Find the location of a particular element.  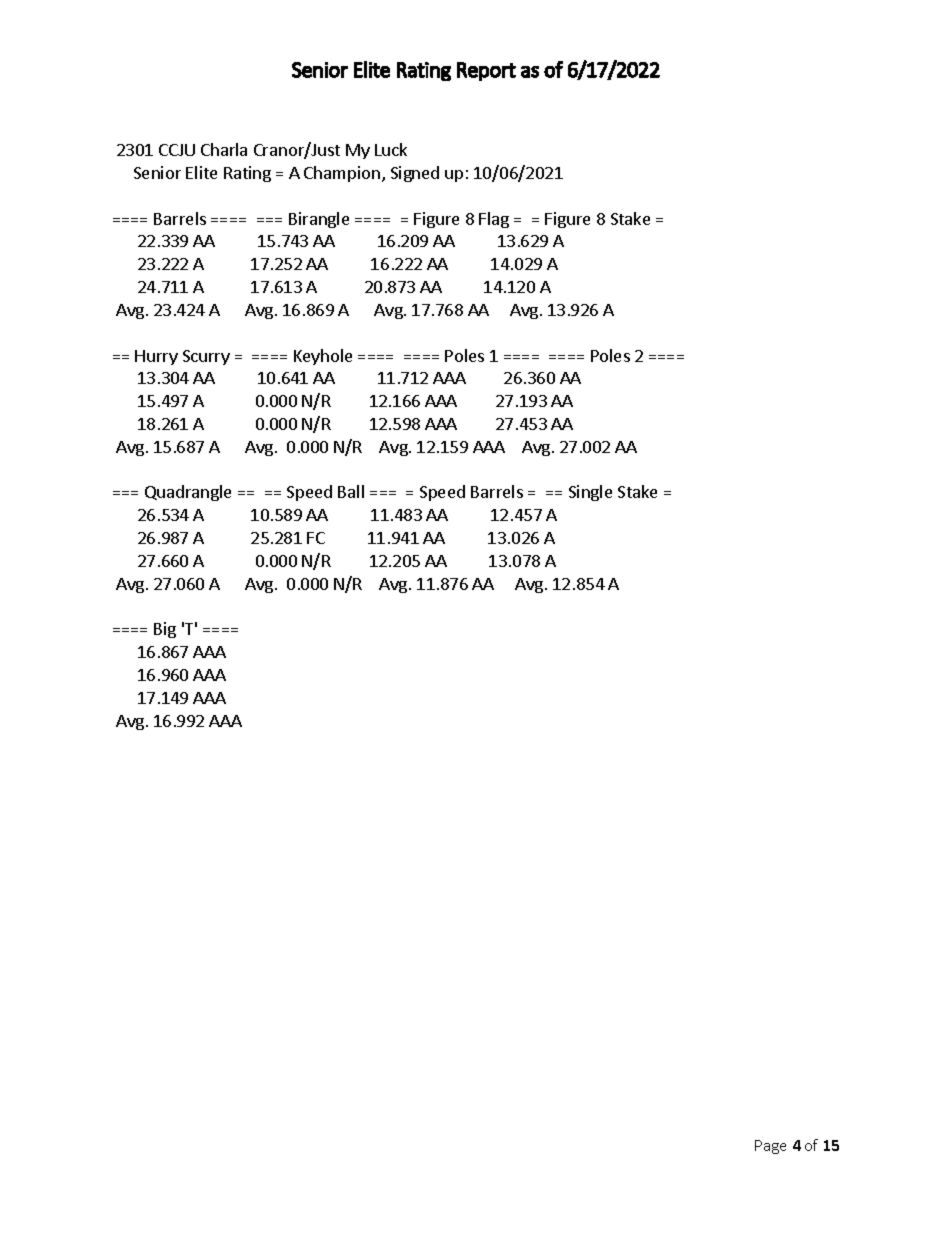

Single is located at coordinates (590, 493).
